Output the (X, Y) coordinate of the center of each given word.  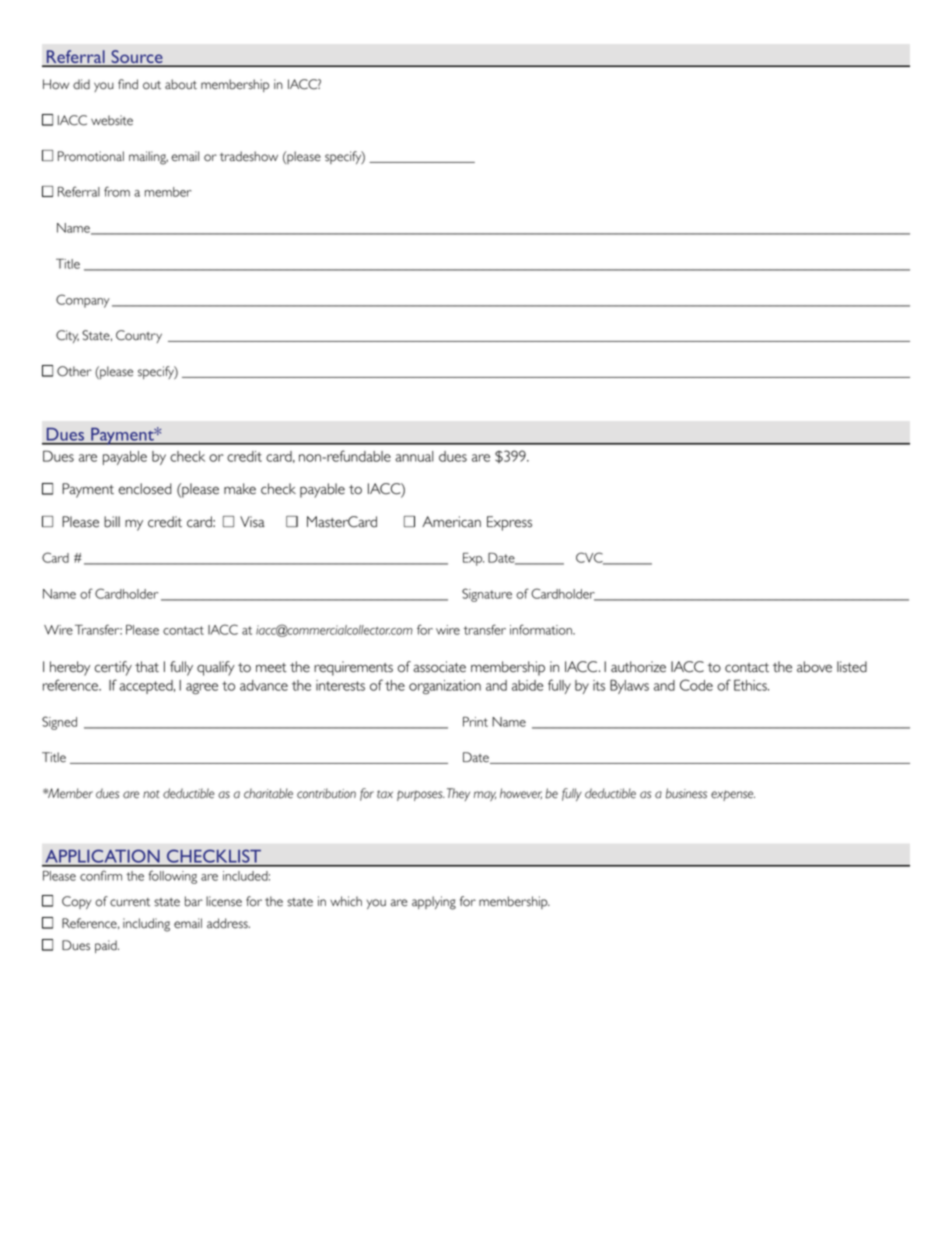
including (146, 925)
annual (414, 456)
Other (74, 371)
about (181, 84)
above (814, 667)
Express (509, 523)
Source (137, 58)
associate (439, 667)
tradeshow (249, 156)
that (147, 667)
